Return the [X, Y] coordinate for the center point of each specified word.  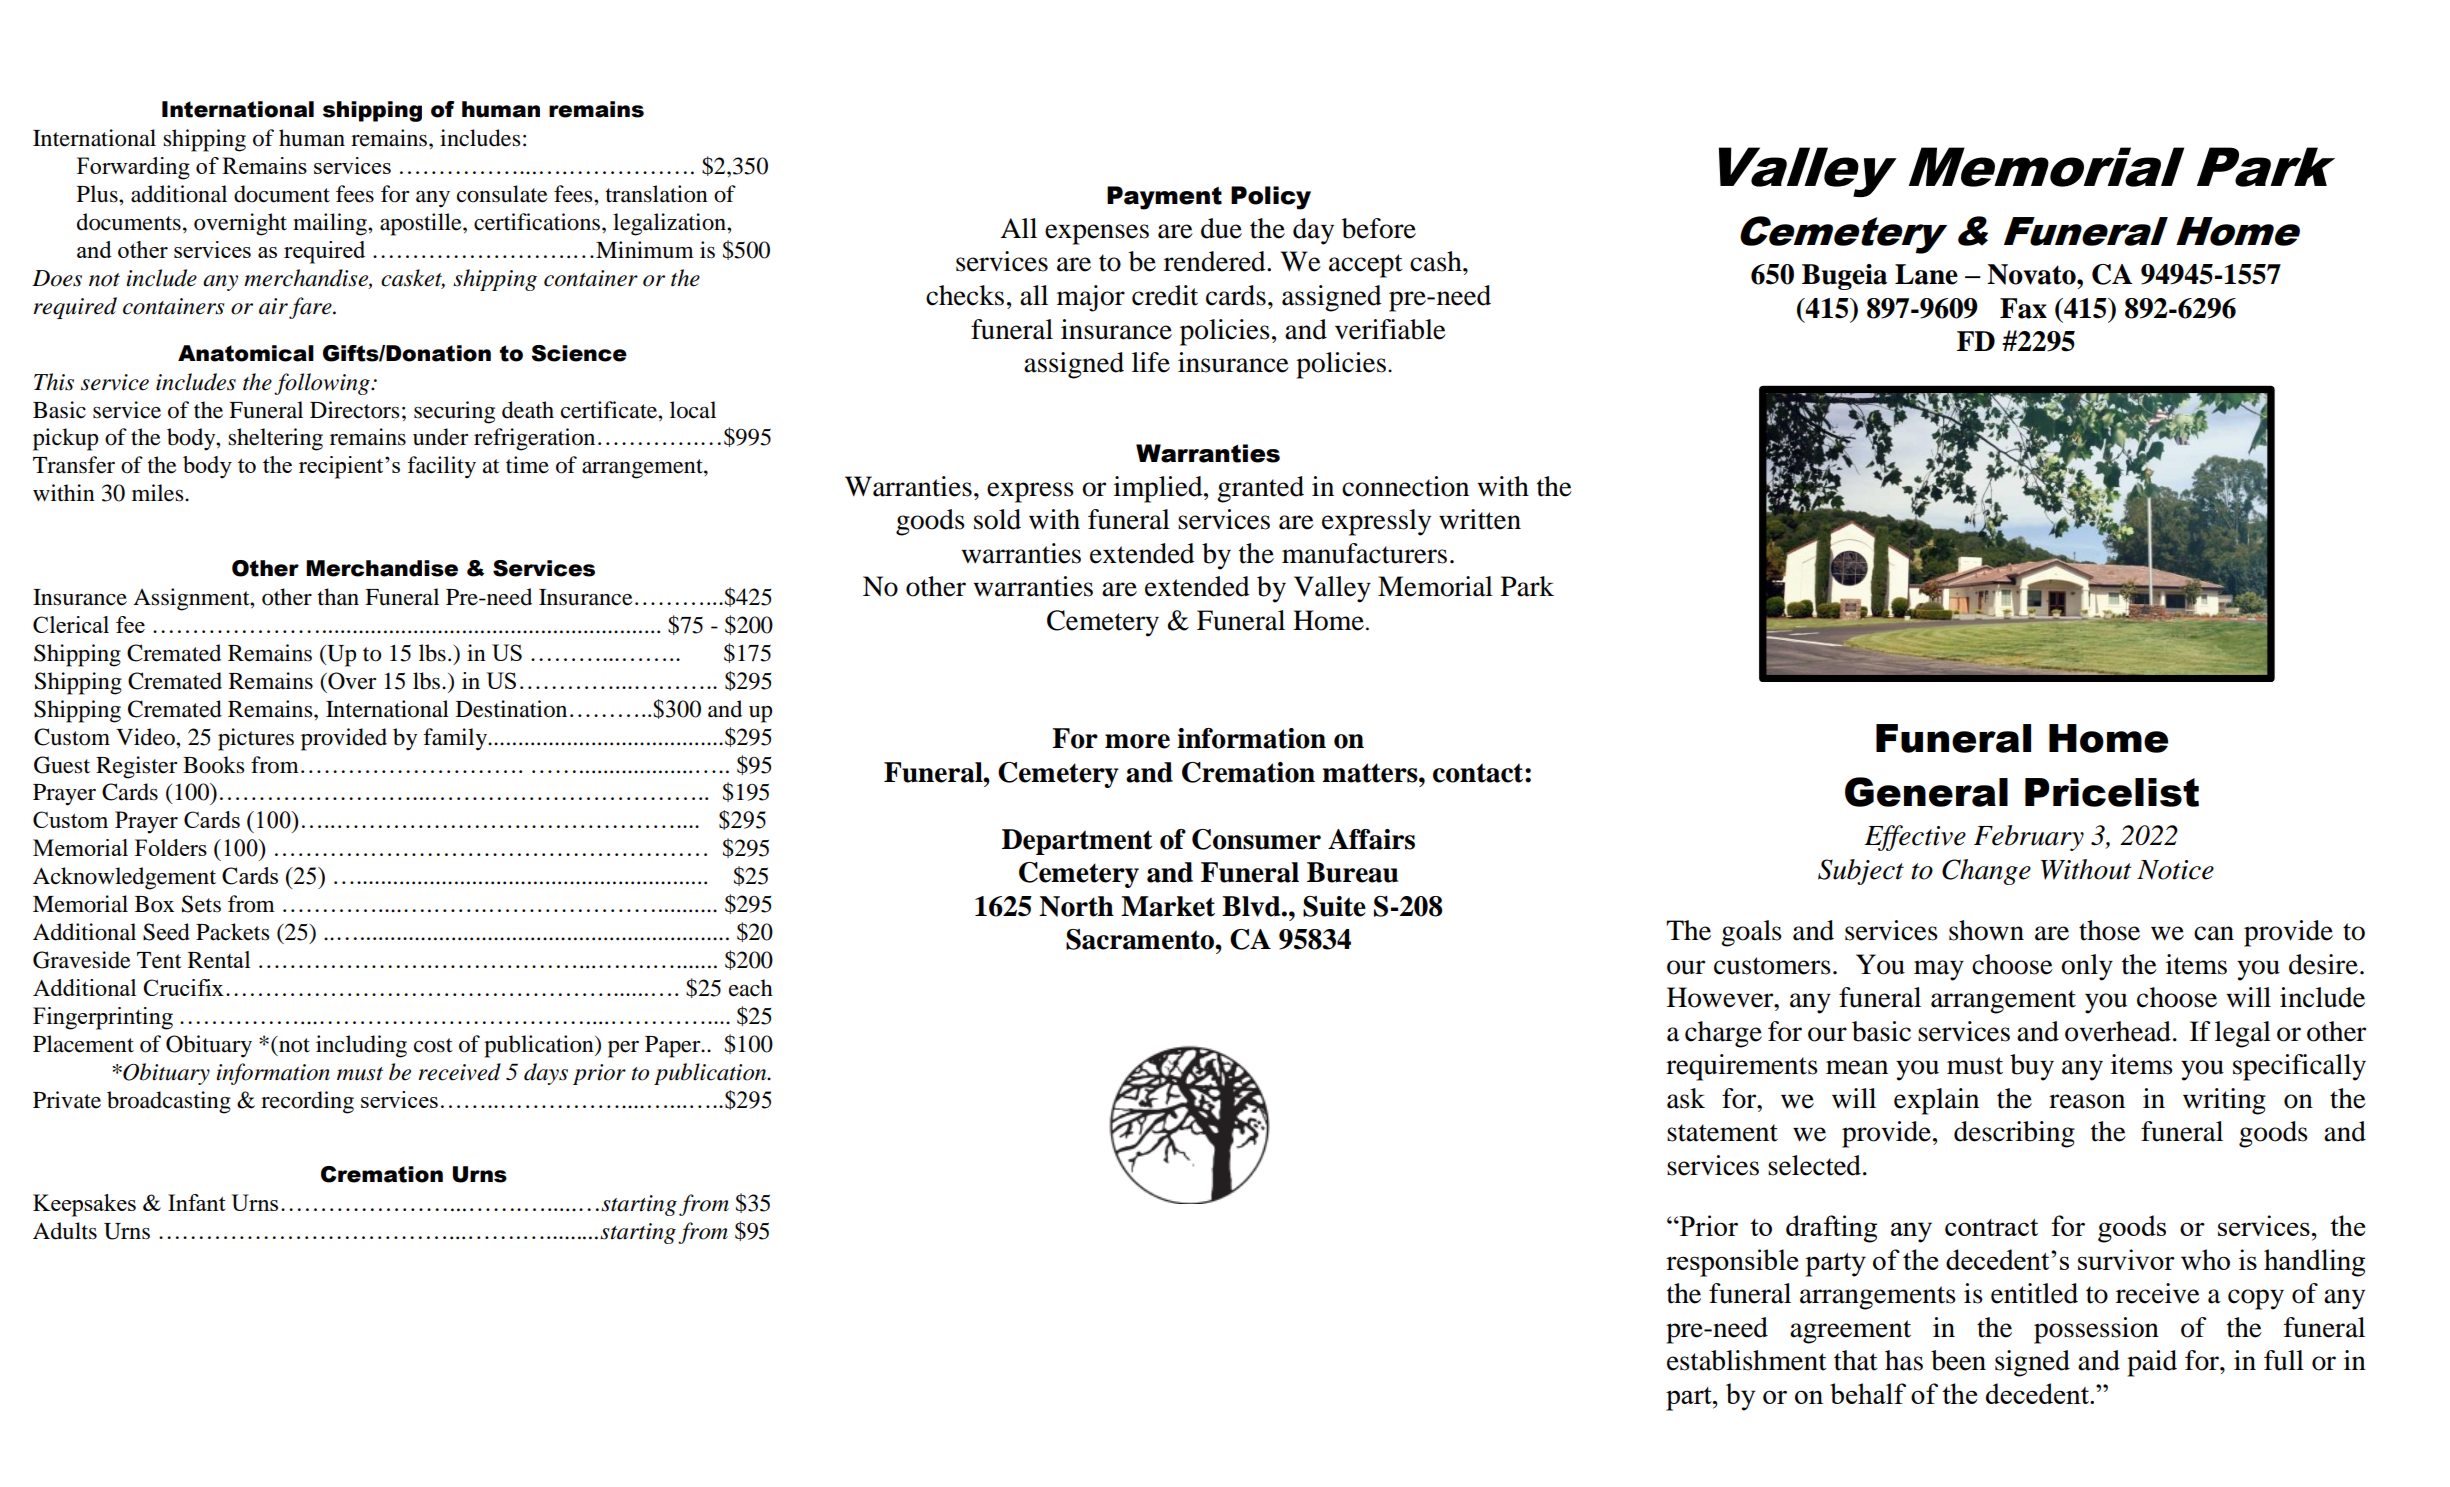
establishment [1747, 1360]
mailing [331, 224]
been [1958, 1360]
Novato [2032, 274]
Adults [65, 1231]
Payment [1164, 198]
